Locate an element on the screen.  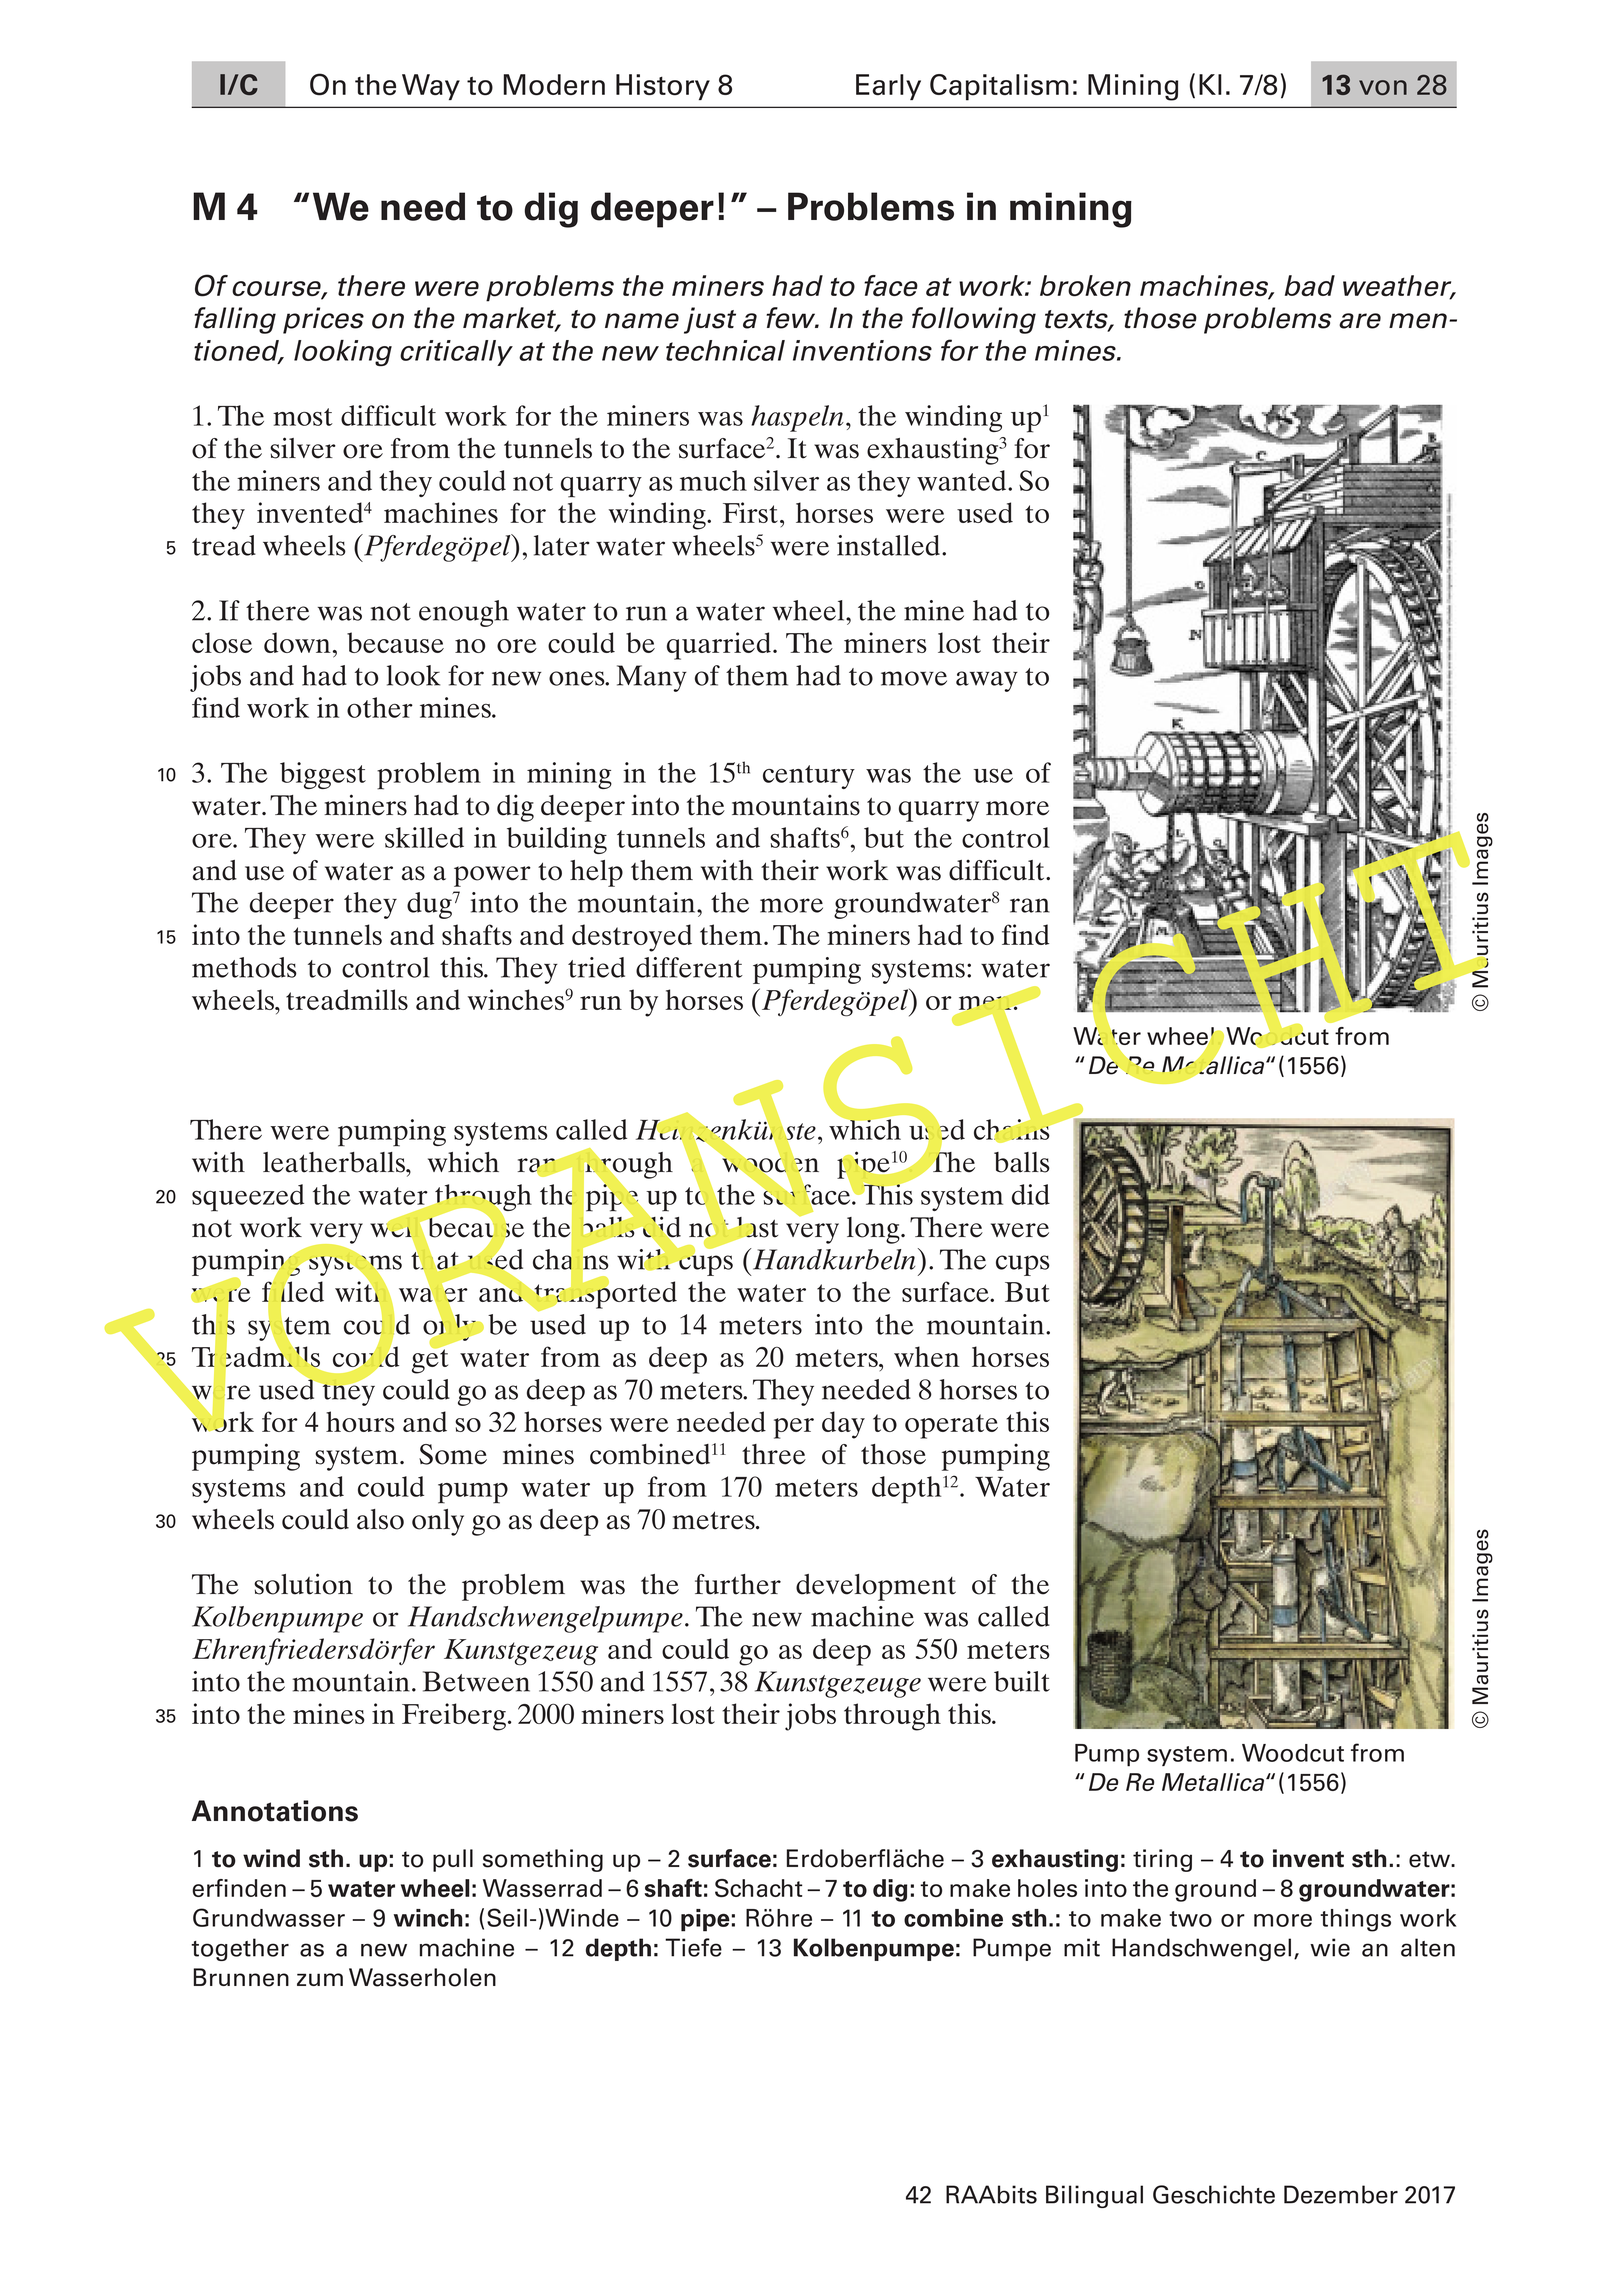
enough is located at coordinates (464, 613).
